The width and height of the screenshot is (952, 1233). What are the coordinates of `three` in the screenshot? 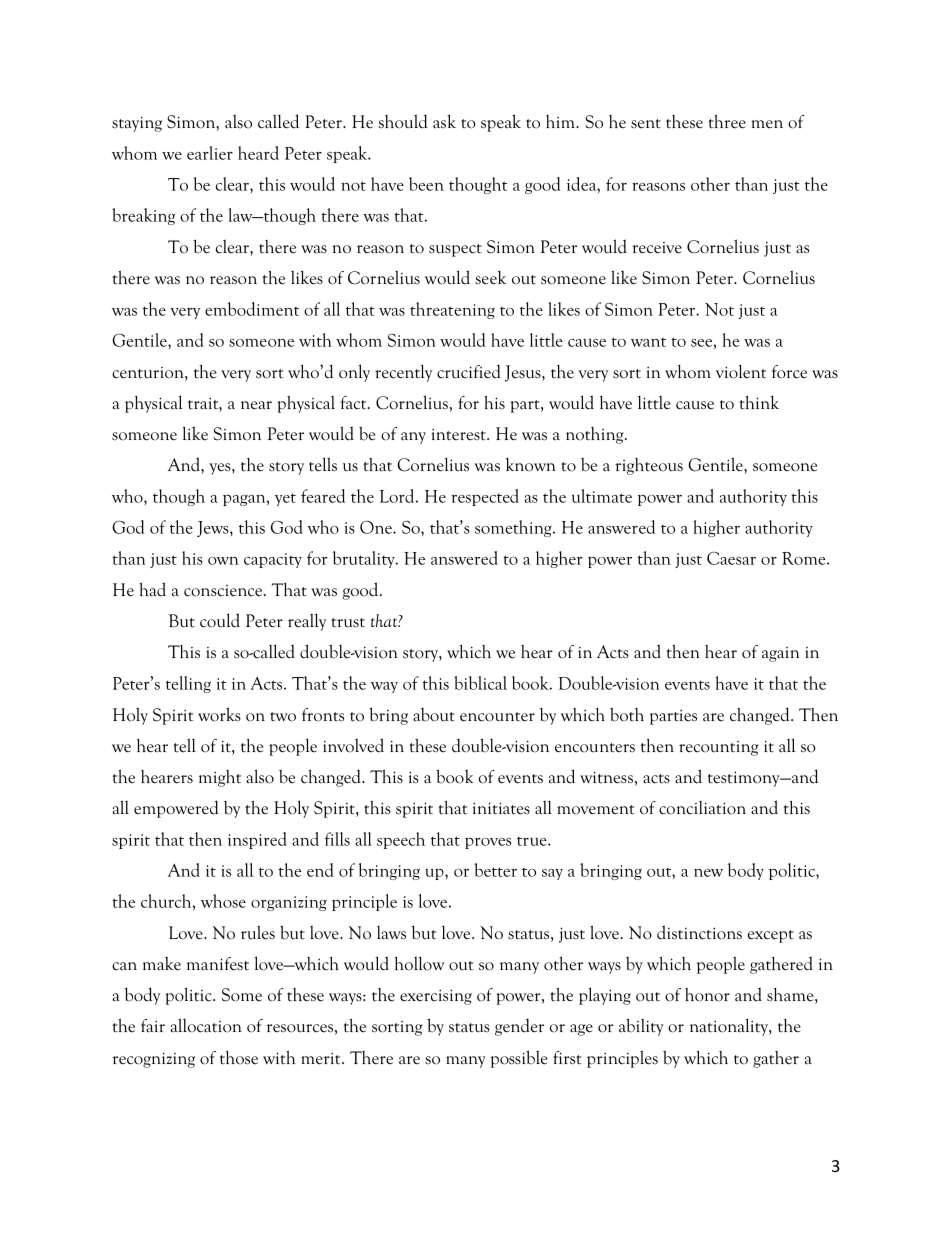 It's located at (727, 122).
